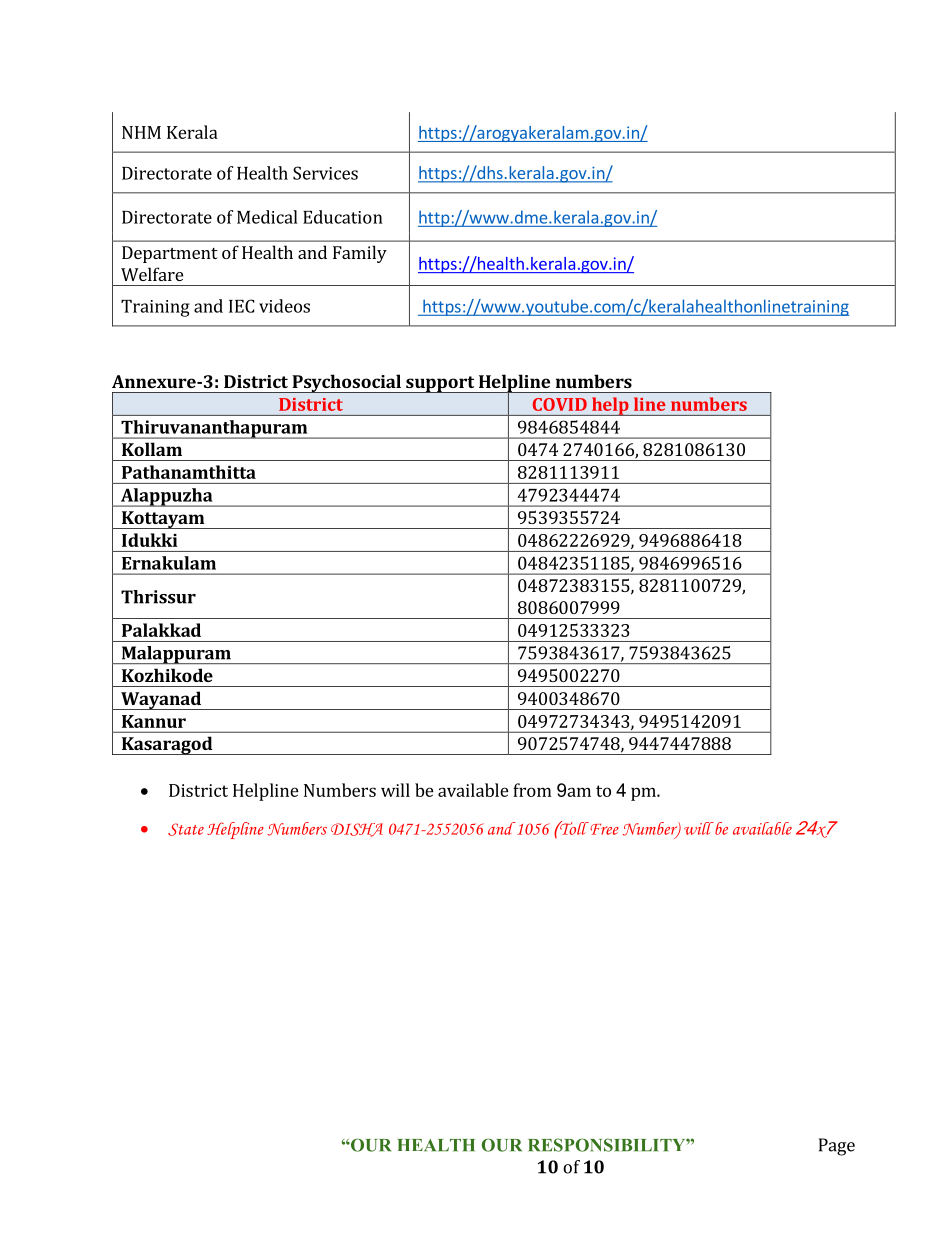 The image size is (952, 1233). What do you see at coordinates (603, 828) in the image?
I see `Free` at bounding box center [603, 828].
